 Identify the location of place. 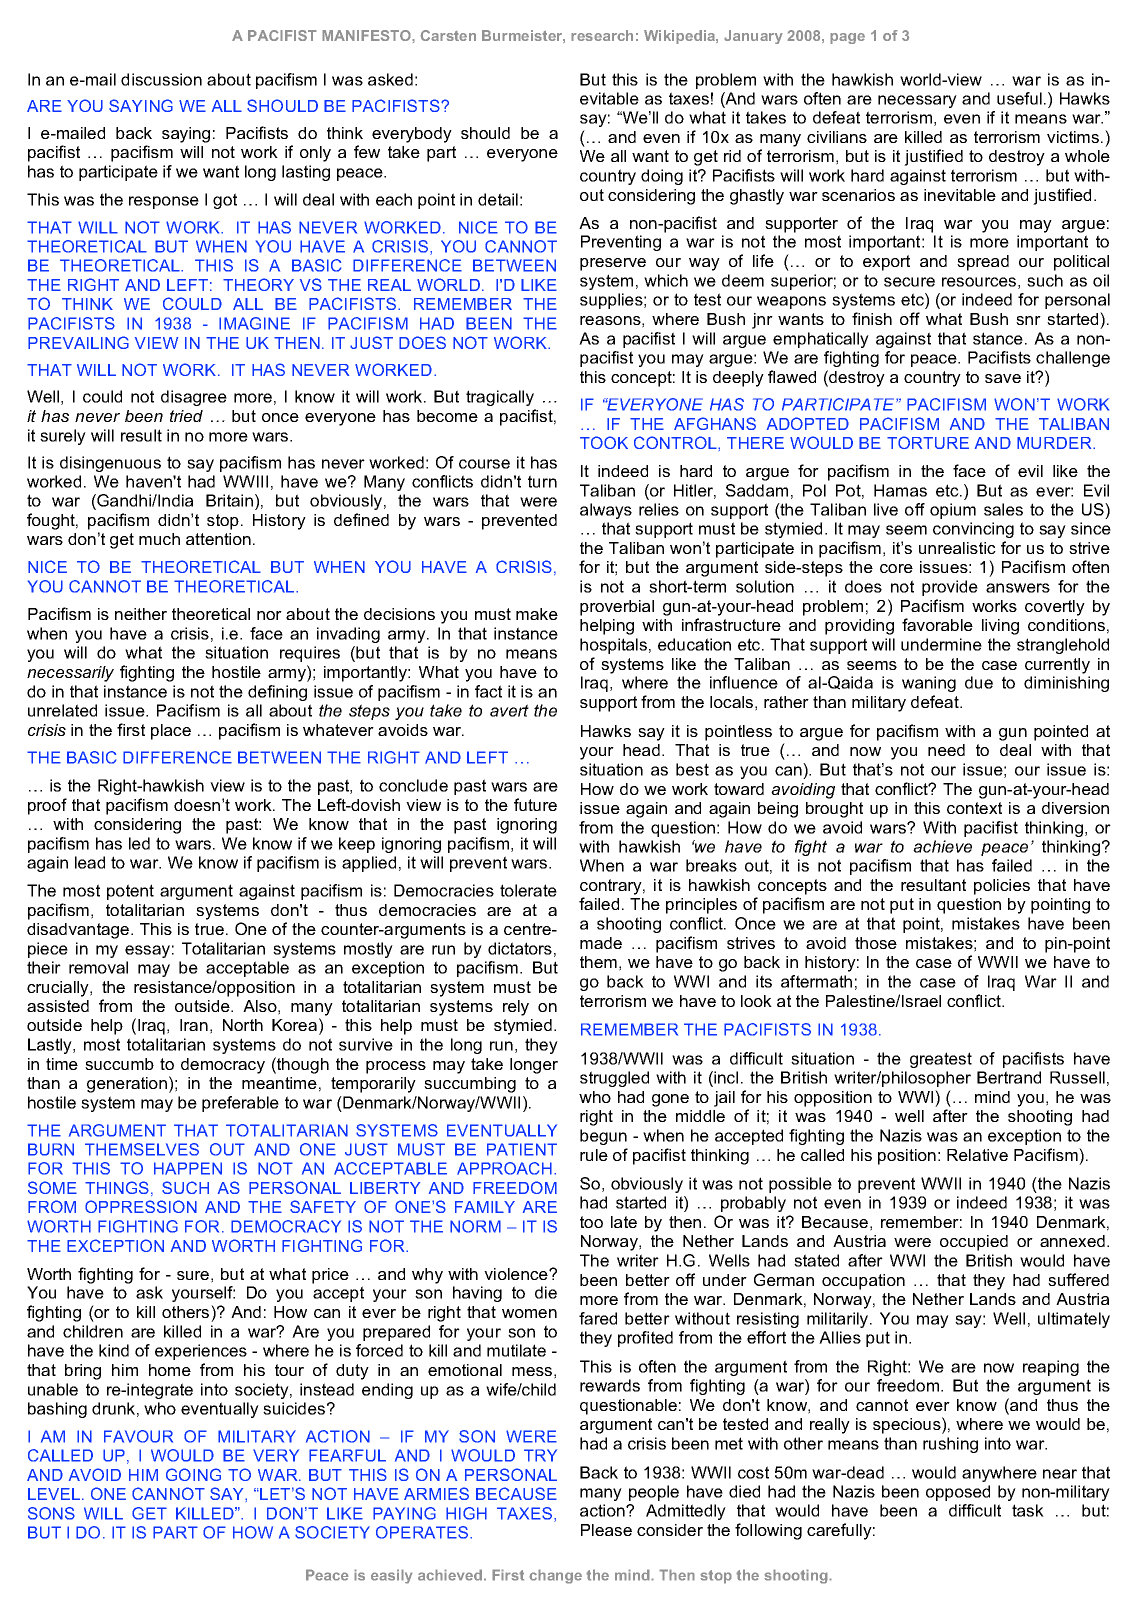
(171, 732).
